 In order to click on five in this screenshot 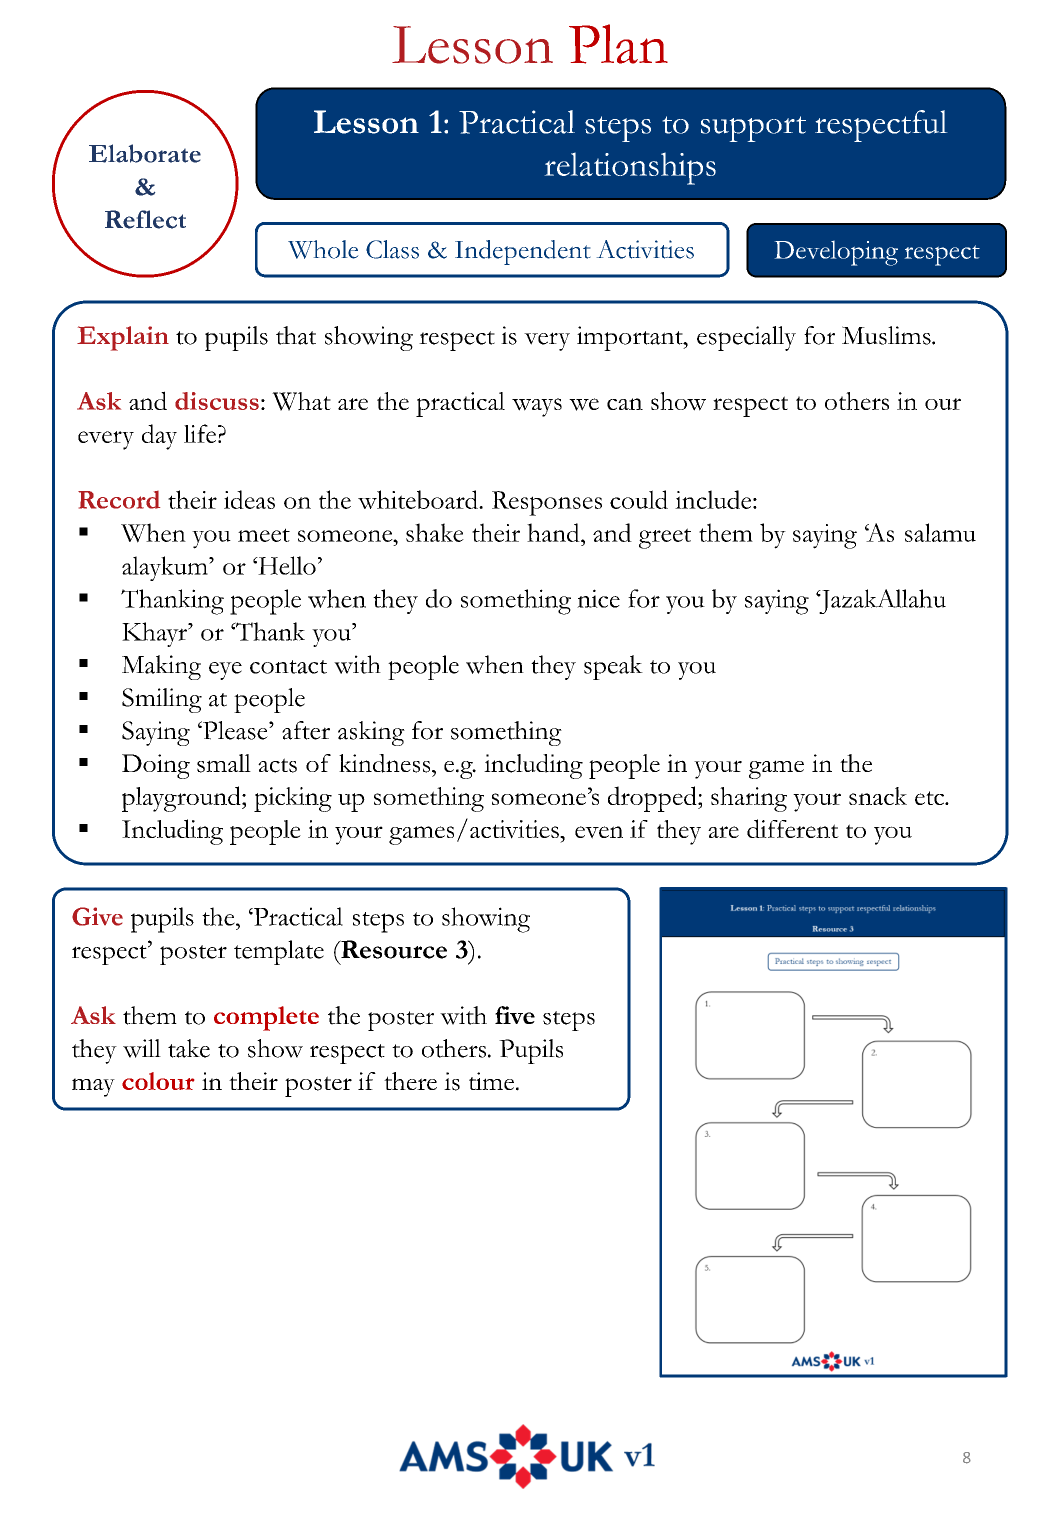, I will do `click(515, 1015)`.
